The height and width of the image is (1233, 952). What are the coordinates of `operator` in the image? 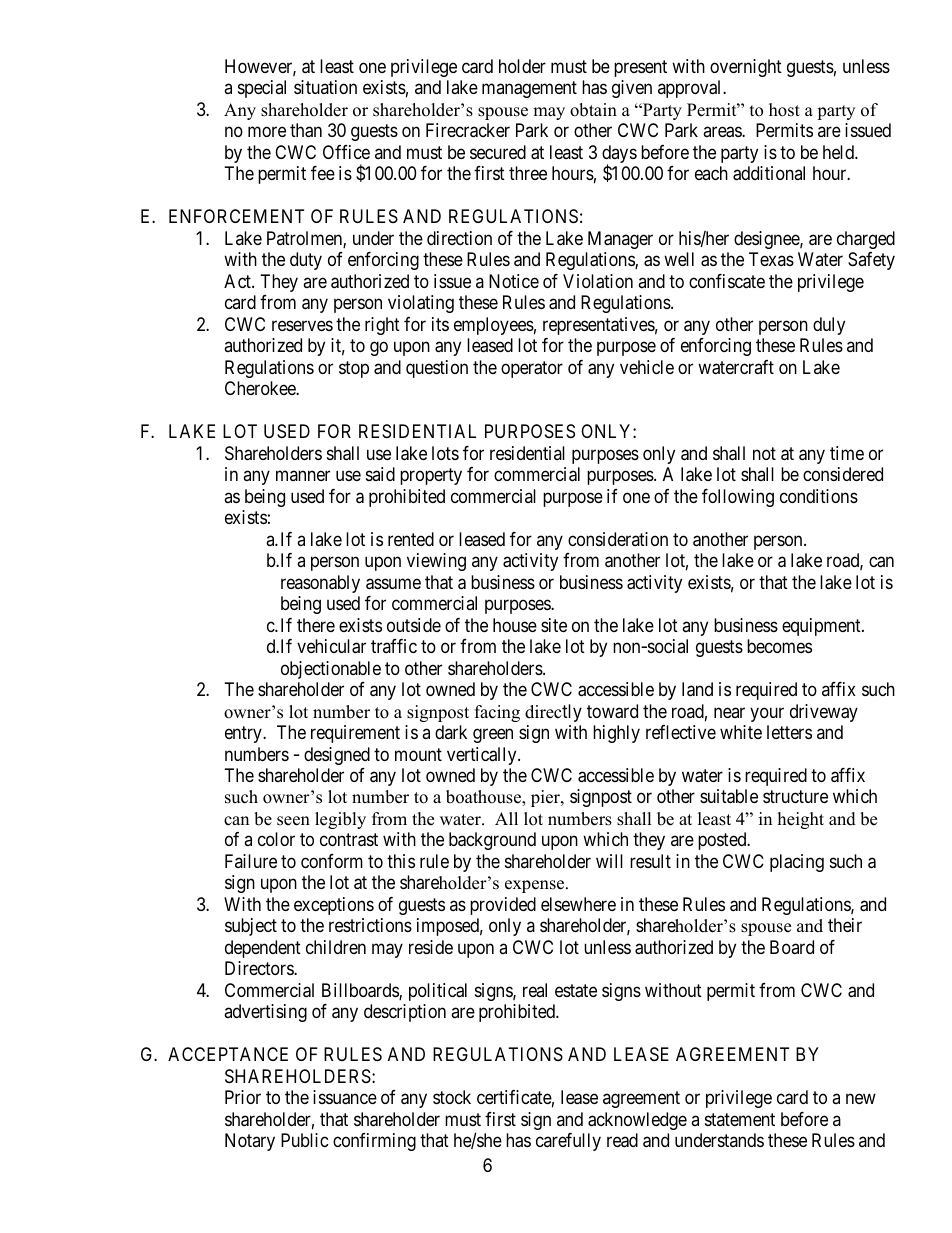 It's located at (532, 369).
